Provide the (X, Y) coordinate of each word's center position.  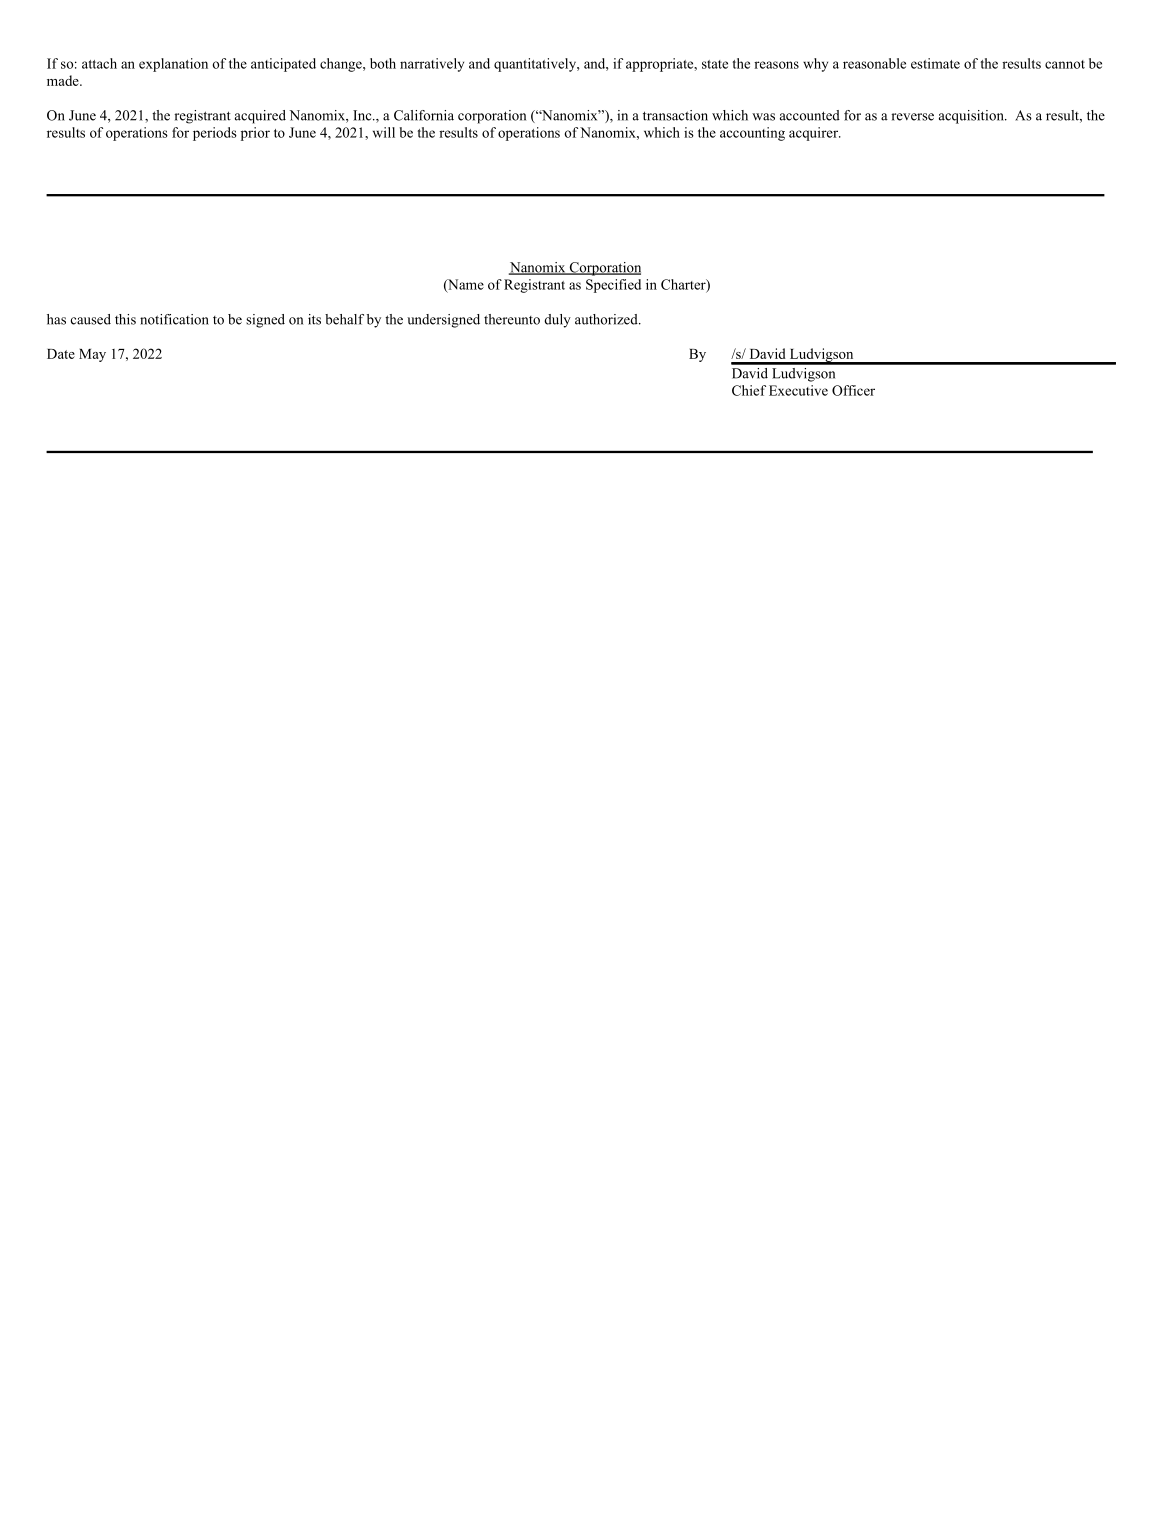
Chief (749, 390)
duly (557, 321)
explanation (173, 65)
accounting (752, 134)
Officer (853, 390)
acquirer (814, 134)
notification (174, 319)
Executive (798, 390)
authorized (607, 319)
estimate (935, 63)
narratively (432, 65)
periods (215, 134)
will (384, 132)
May (92, 355)
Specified (613, 286)
